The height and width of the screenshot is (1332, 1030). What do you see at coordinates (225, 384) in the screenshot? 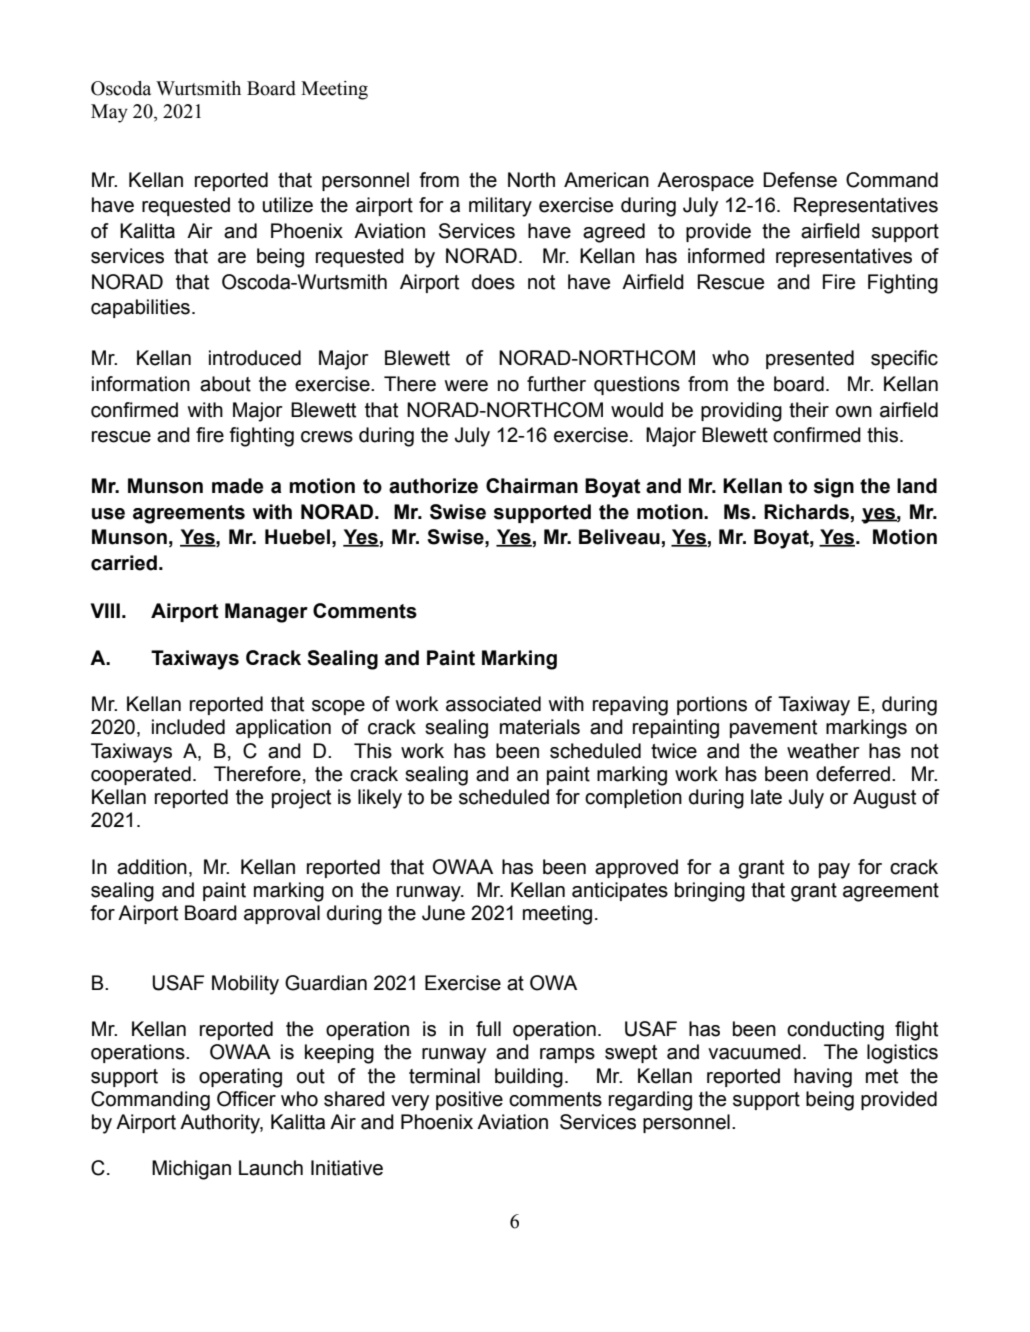
I see `about` at bounding box center [225, 384].
